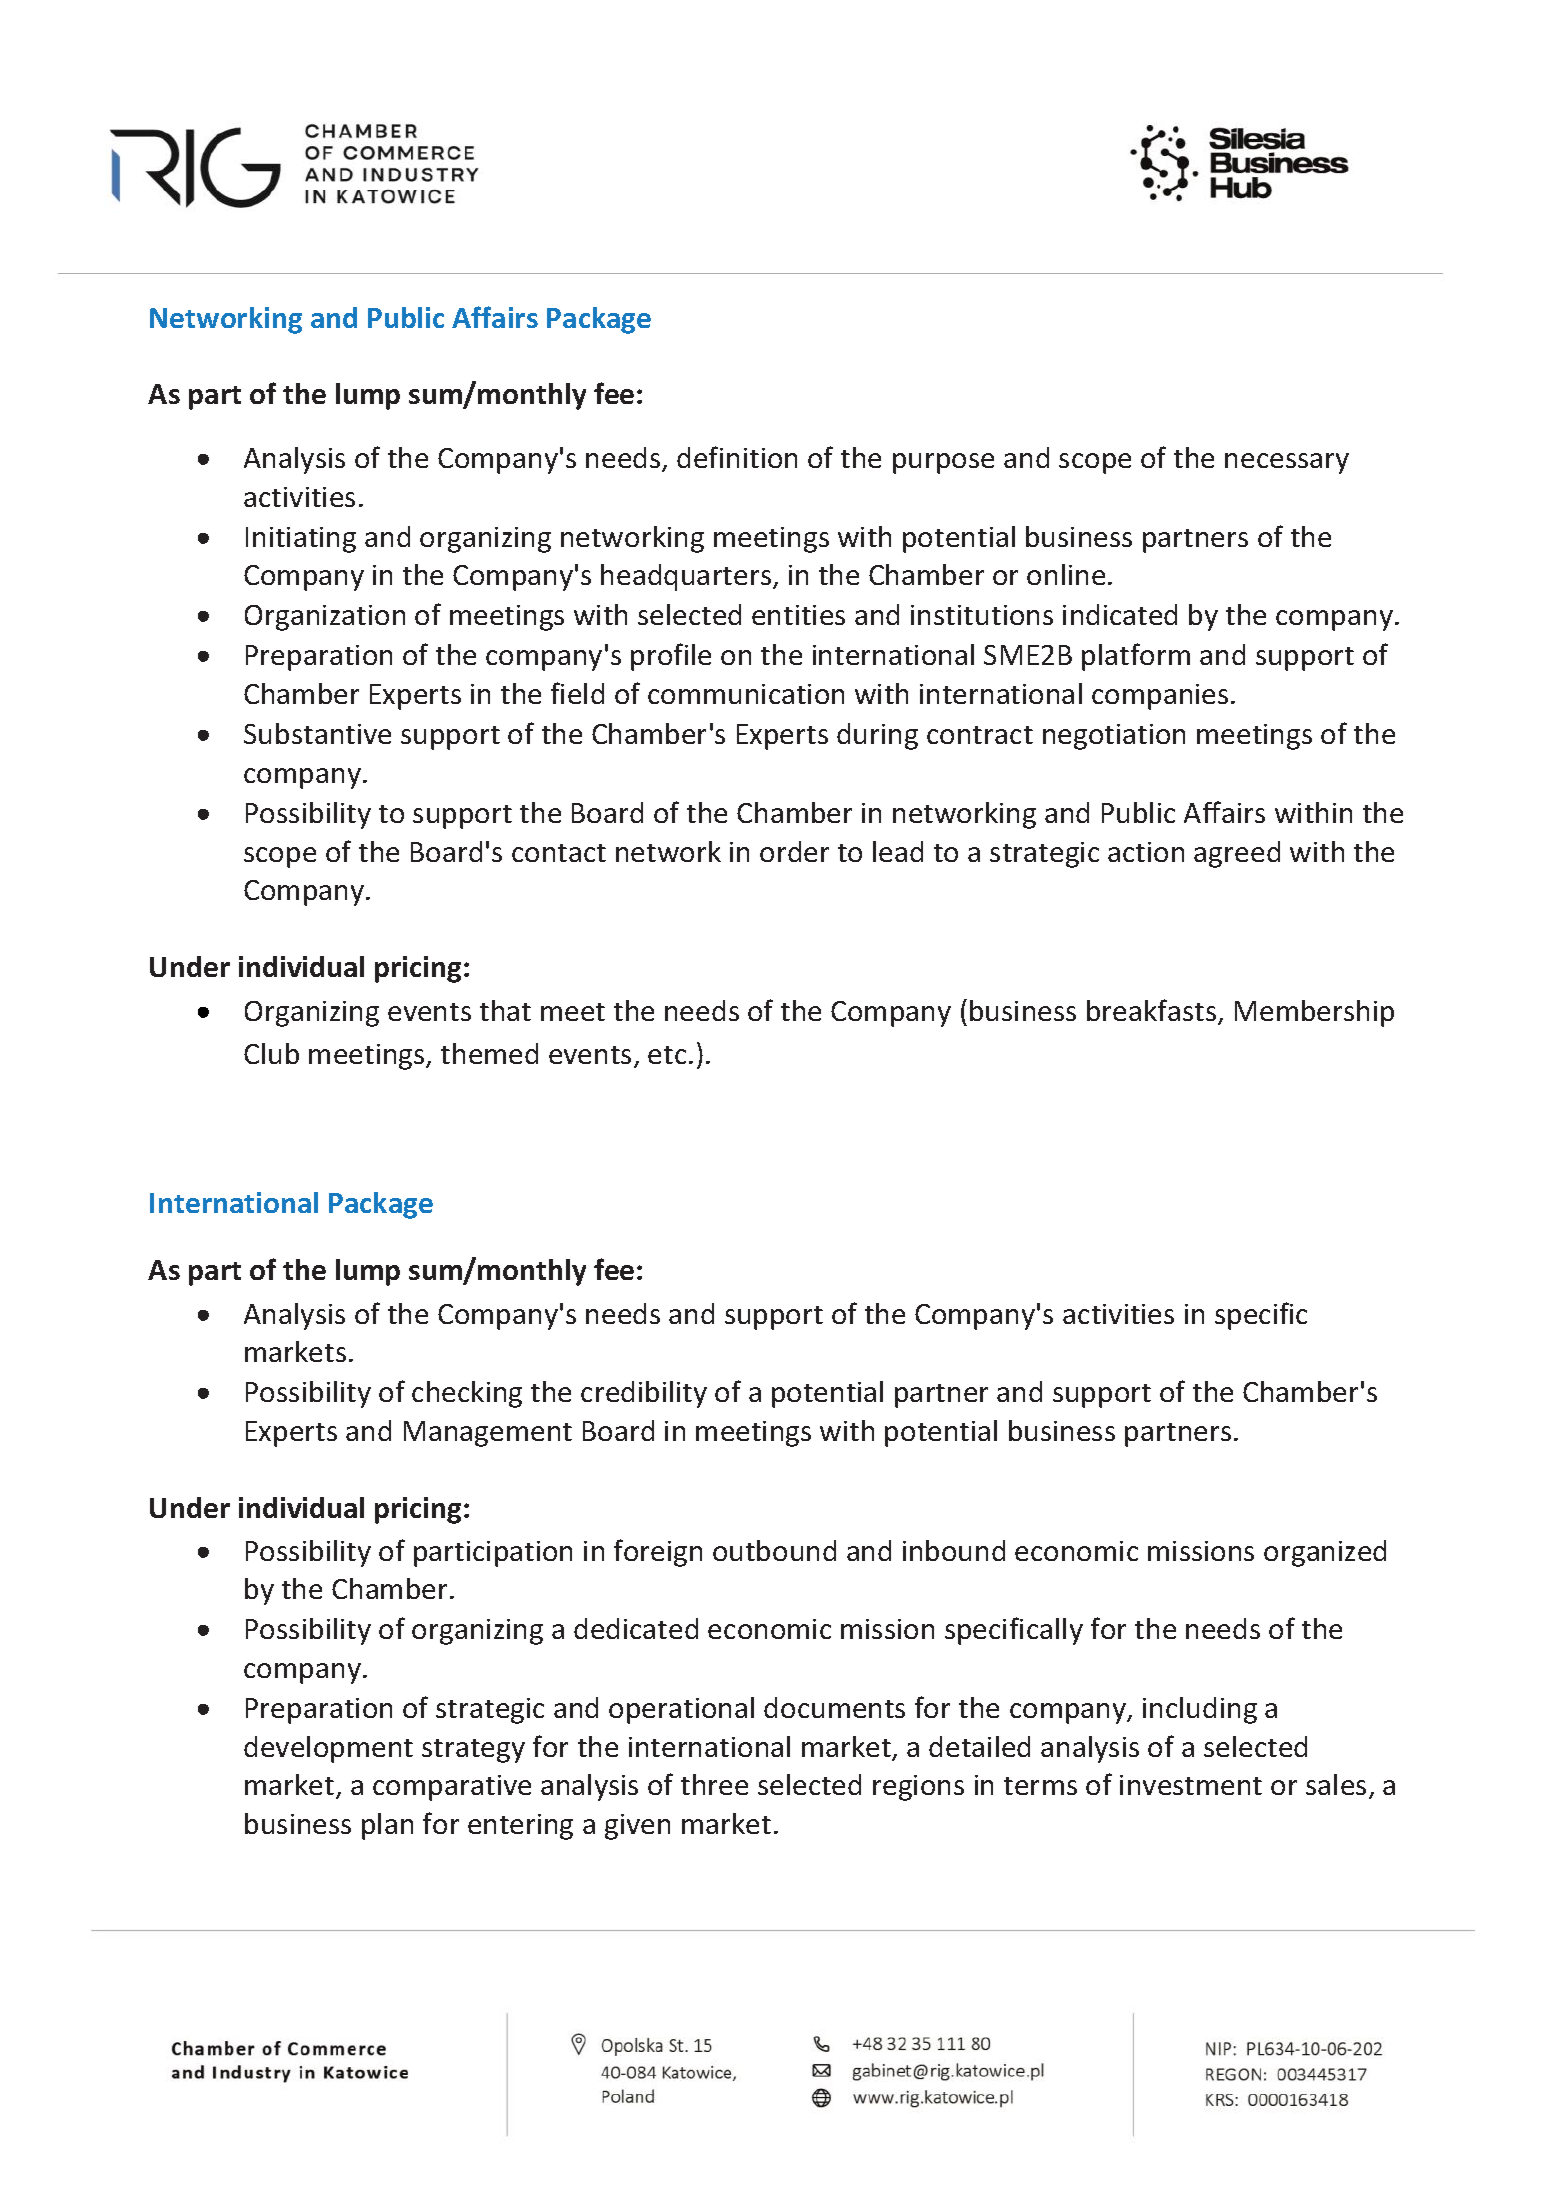  What do you see at coordinates (737, 457) in the document?
I see `definition` at bounding box center [737, 457].
